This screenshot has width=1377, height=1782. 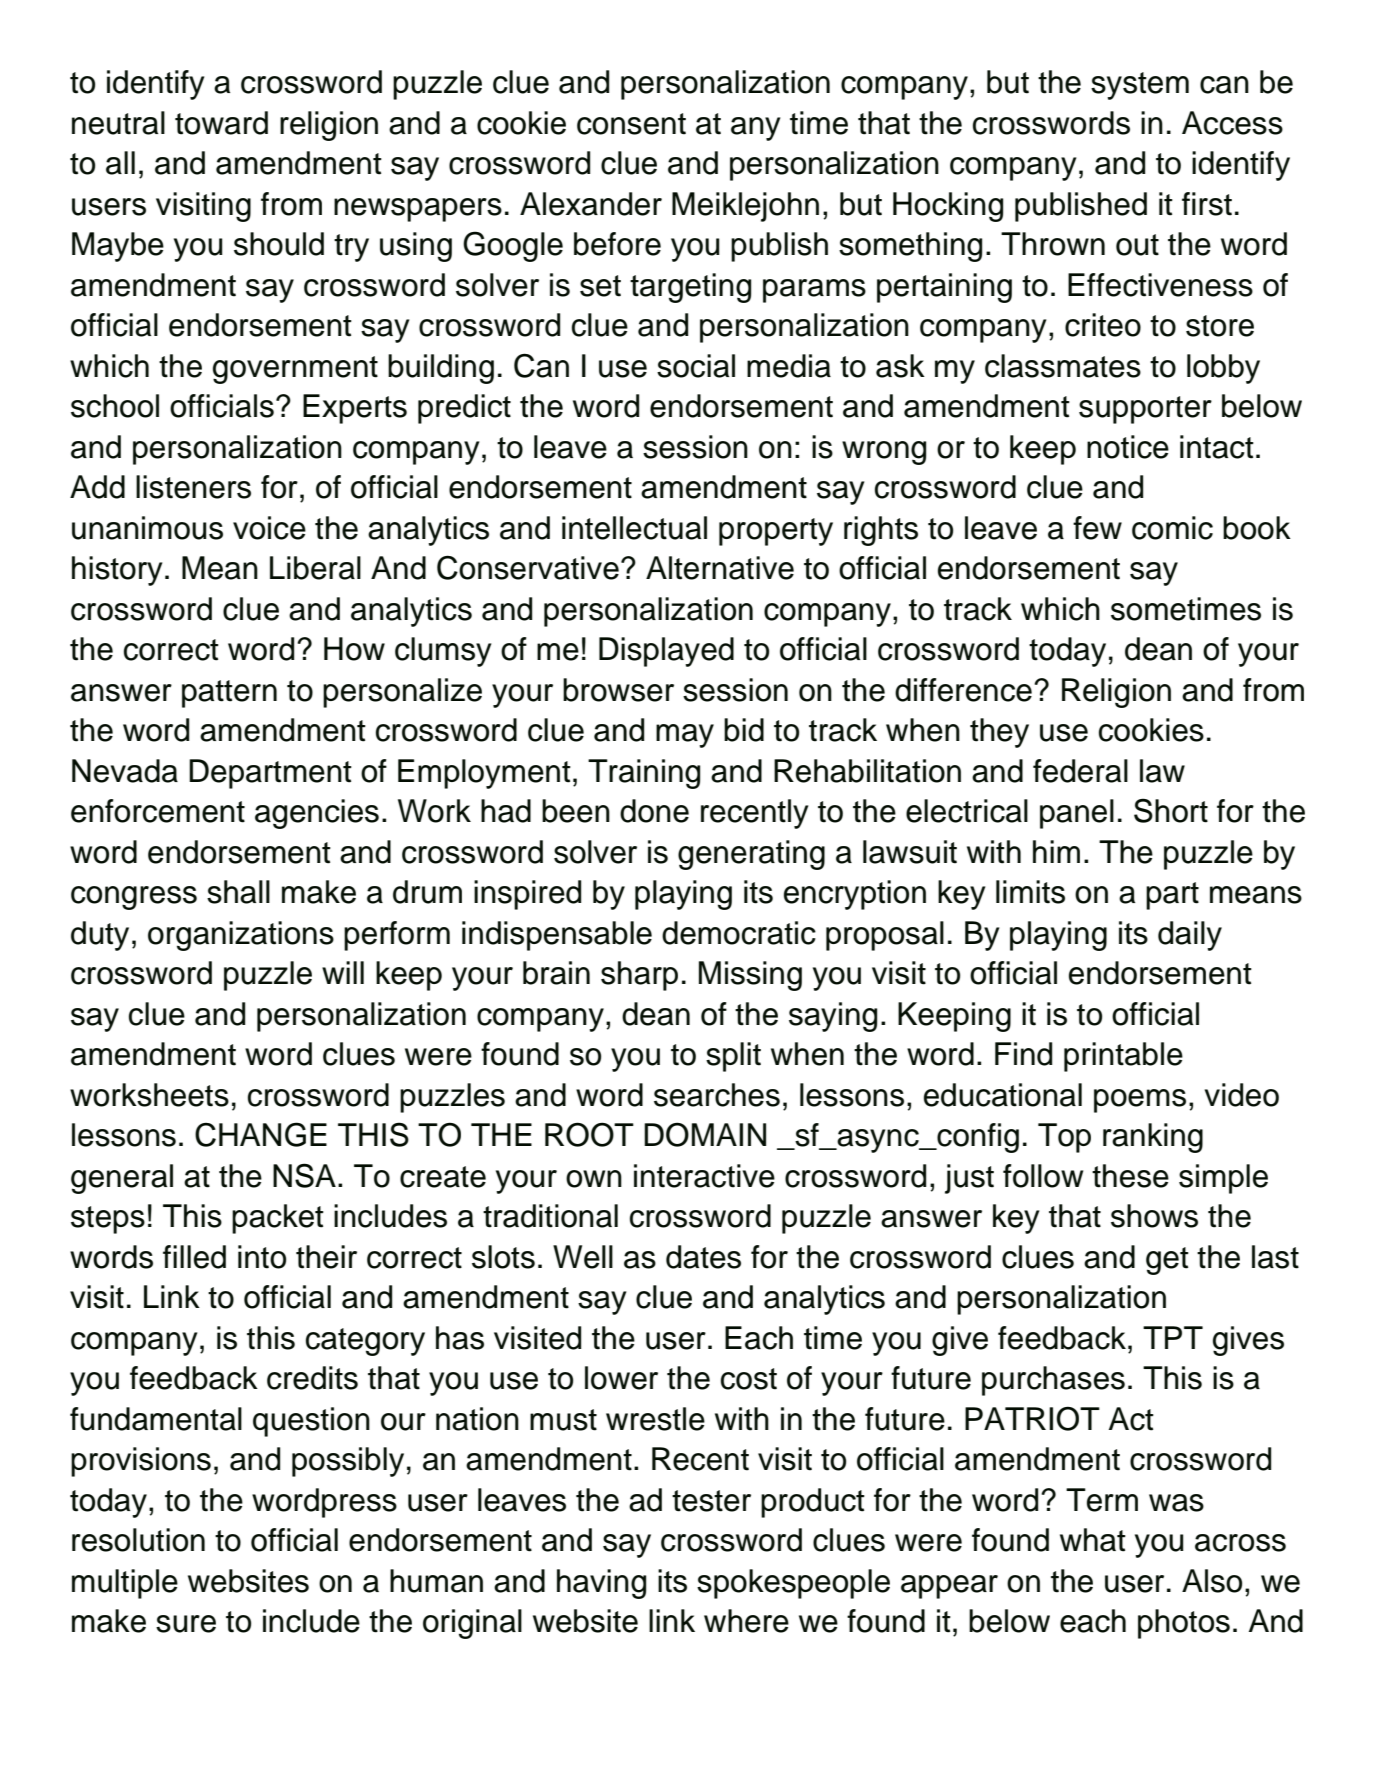 I want to click on Short, so click(x=1171, y=810).
